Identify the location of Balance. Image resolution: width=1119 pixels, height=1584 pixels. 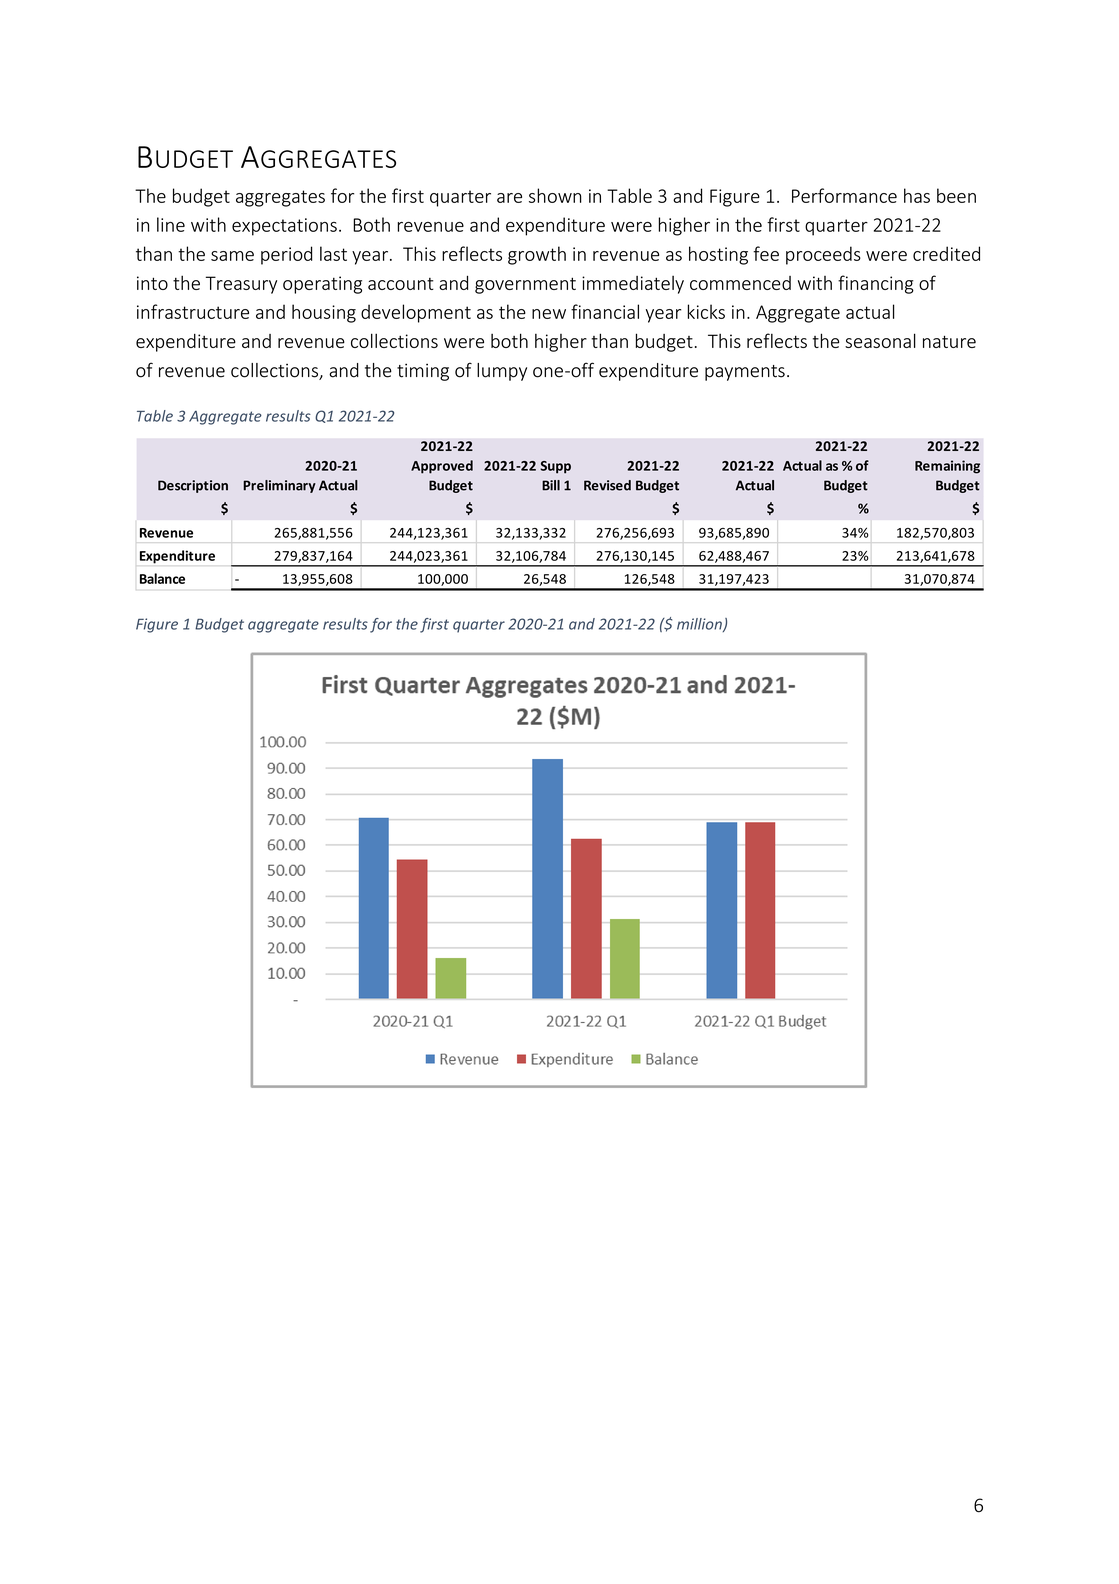
(162, 578).
